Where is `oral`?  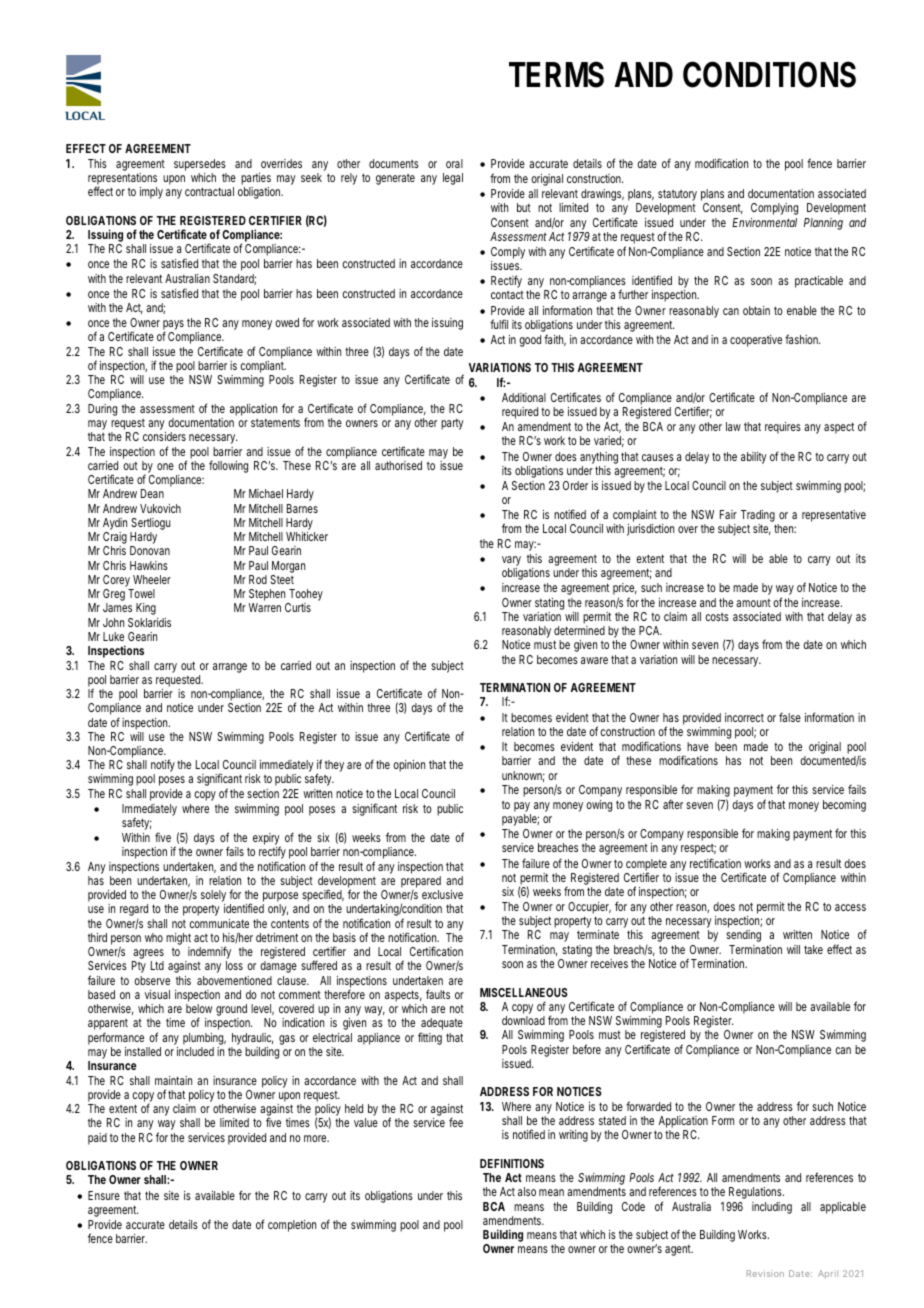
oral is located at coordinates (454, 163).
